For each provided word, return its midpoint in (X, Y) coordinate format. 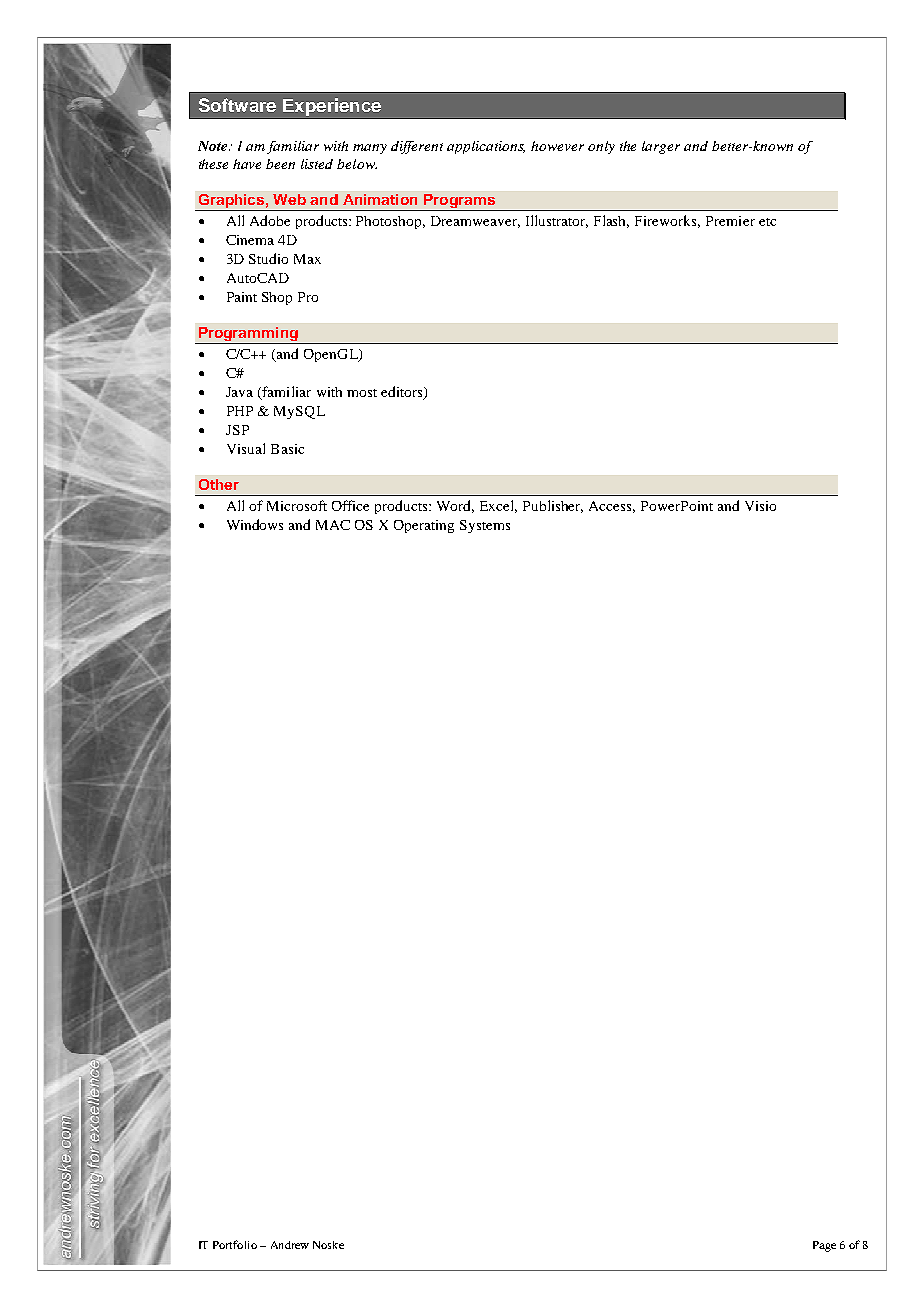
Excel (498, 506)
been (280, 164)
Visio (760, 506)
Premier (730, 221)
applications (486, 147)
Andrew (290, 1245)
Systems (485, 526)
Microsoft (297, 505)
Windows (255, 524)
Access (612, 507)
